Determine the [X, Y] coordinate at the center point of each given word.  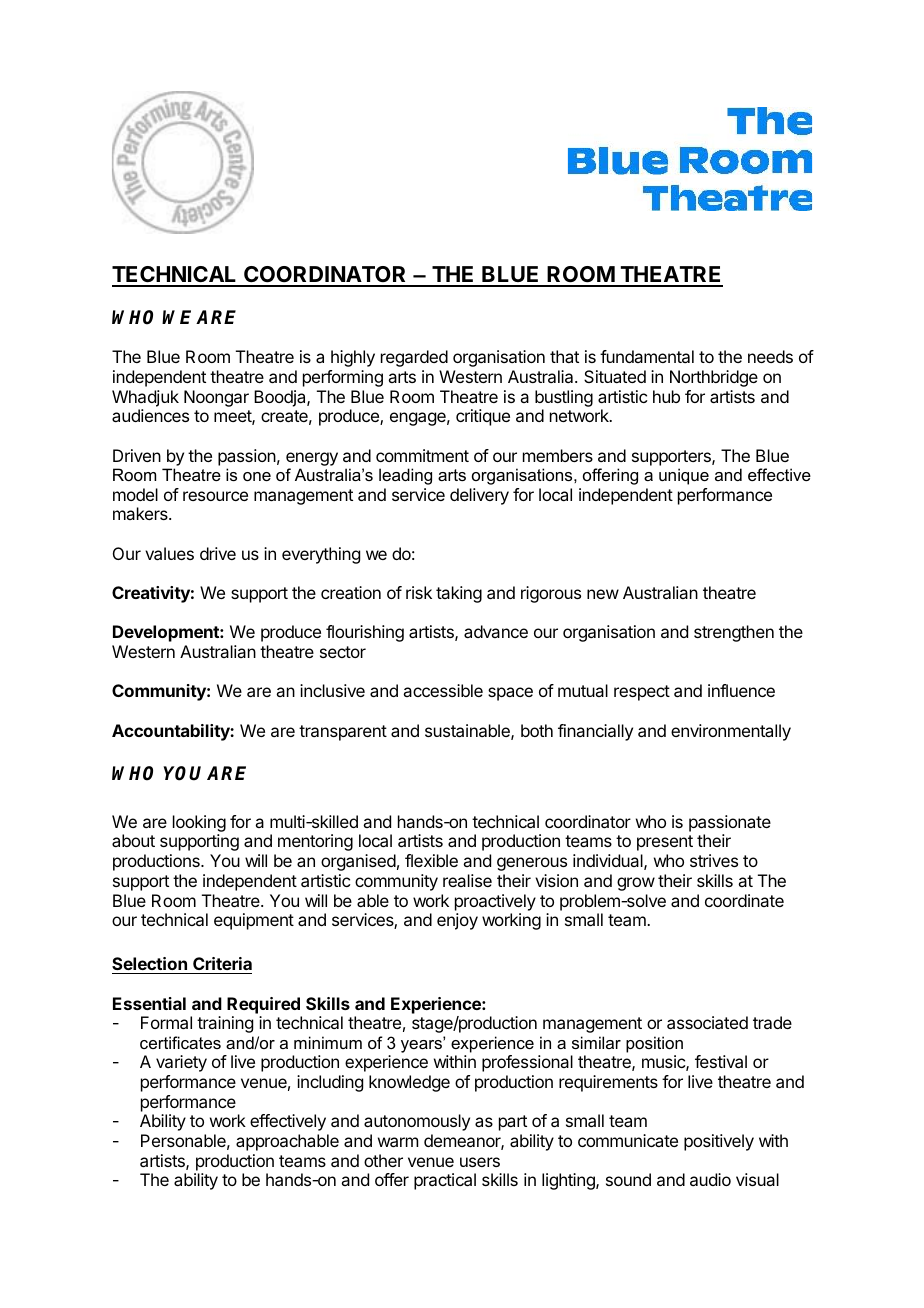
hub [666, 396]
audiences [150, 415]
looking [199, 825]
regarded [414, 358]
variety [181, 1063]
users [480, 1162]
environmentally [731, 732]
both [537, 730]
